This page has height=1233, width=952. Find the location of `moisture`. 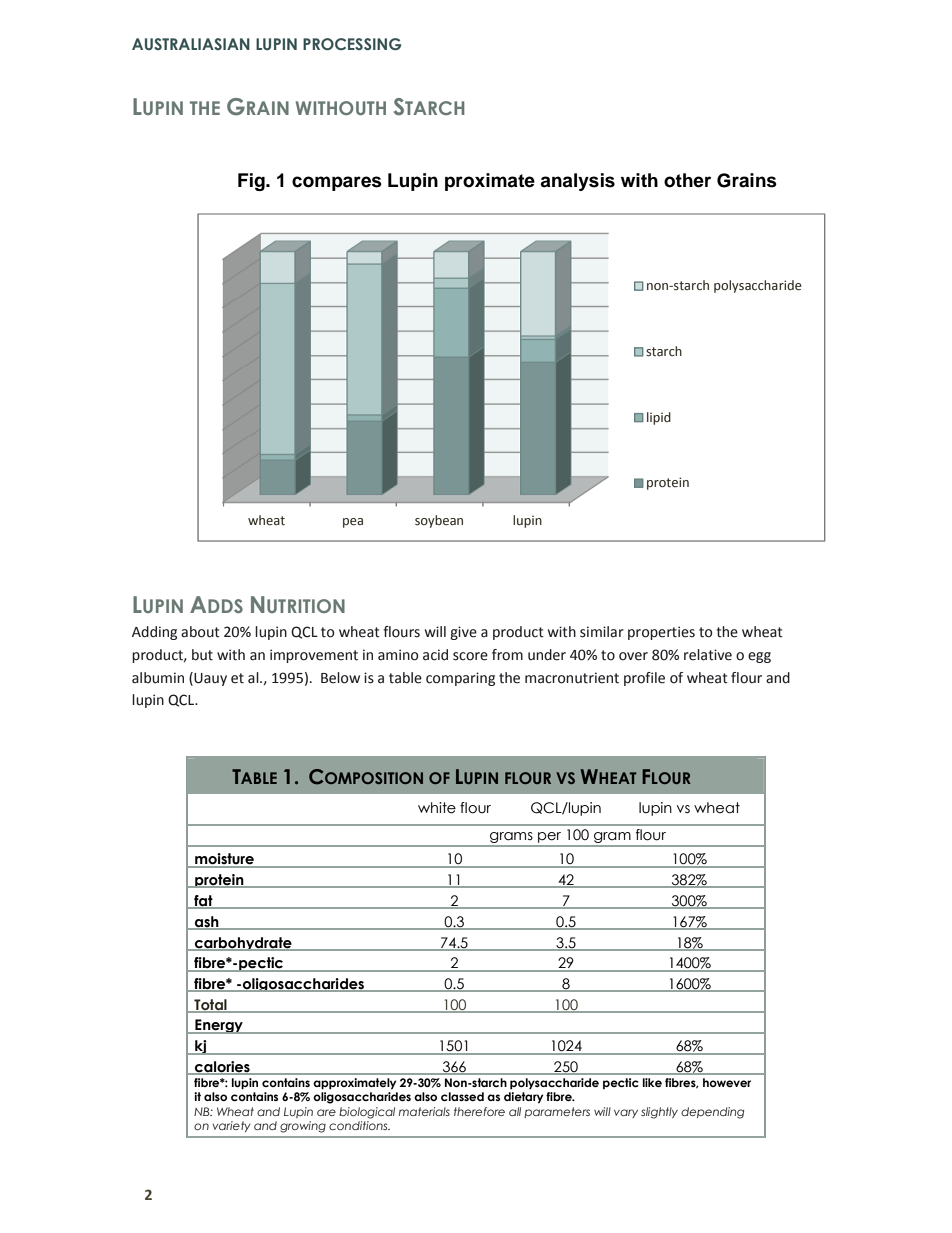

moisture is located at coordinates (224, 860).
